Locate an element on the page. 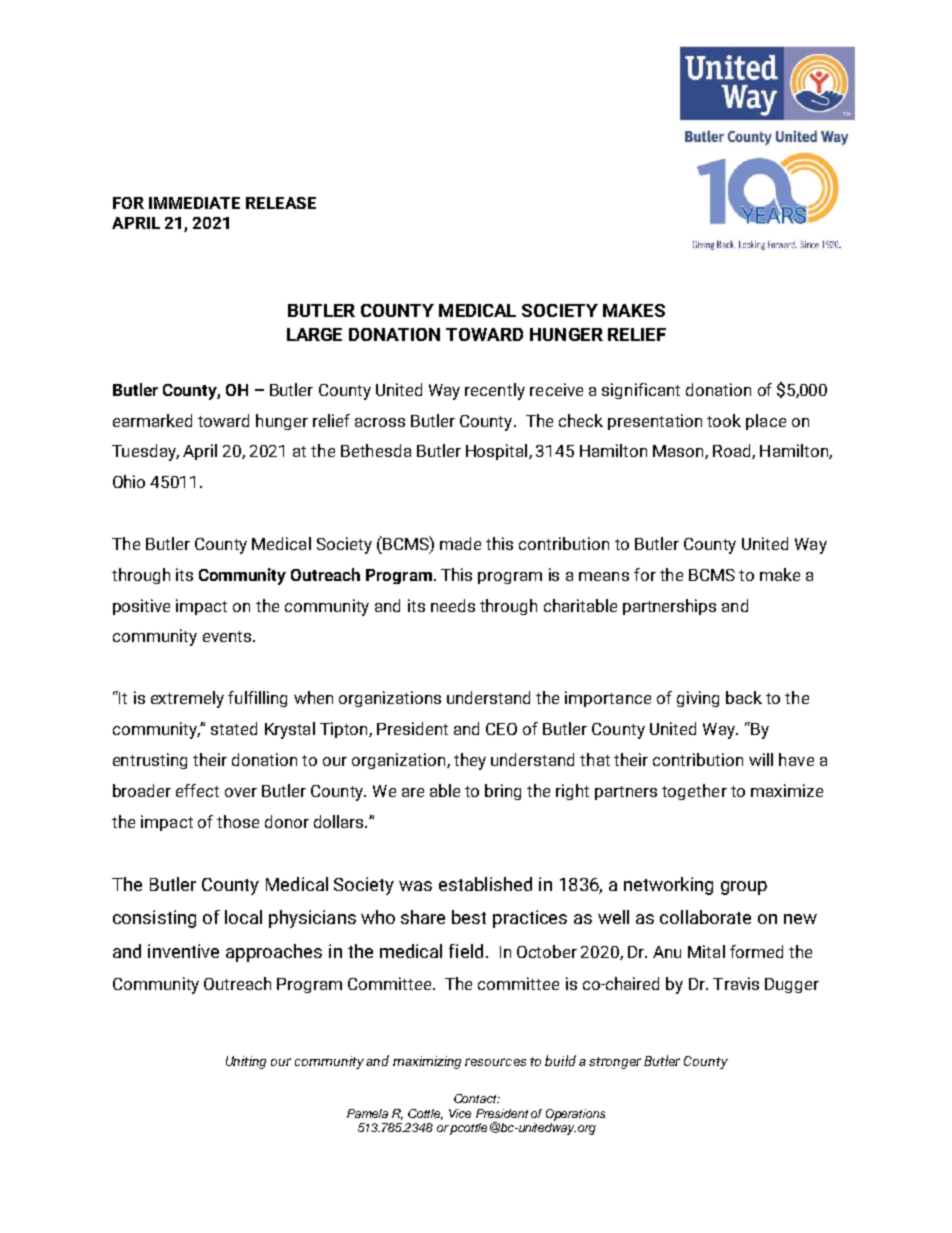 The height and width of the image is (1233, 952). will is located at coordinates (761, 759).
